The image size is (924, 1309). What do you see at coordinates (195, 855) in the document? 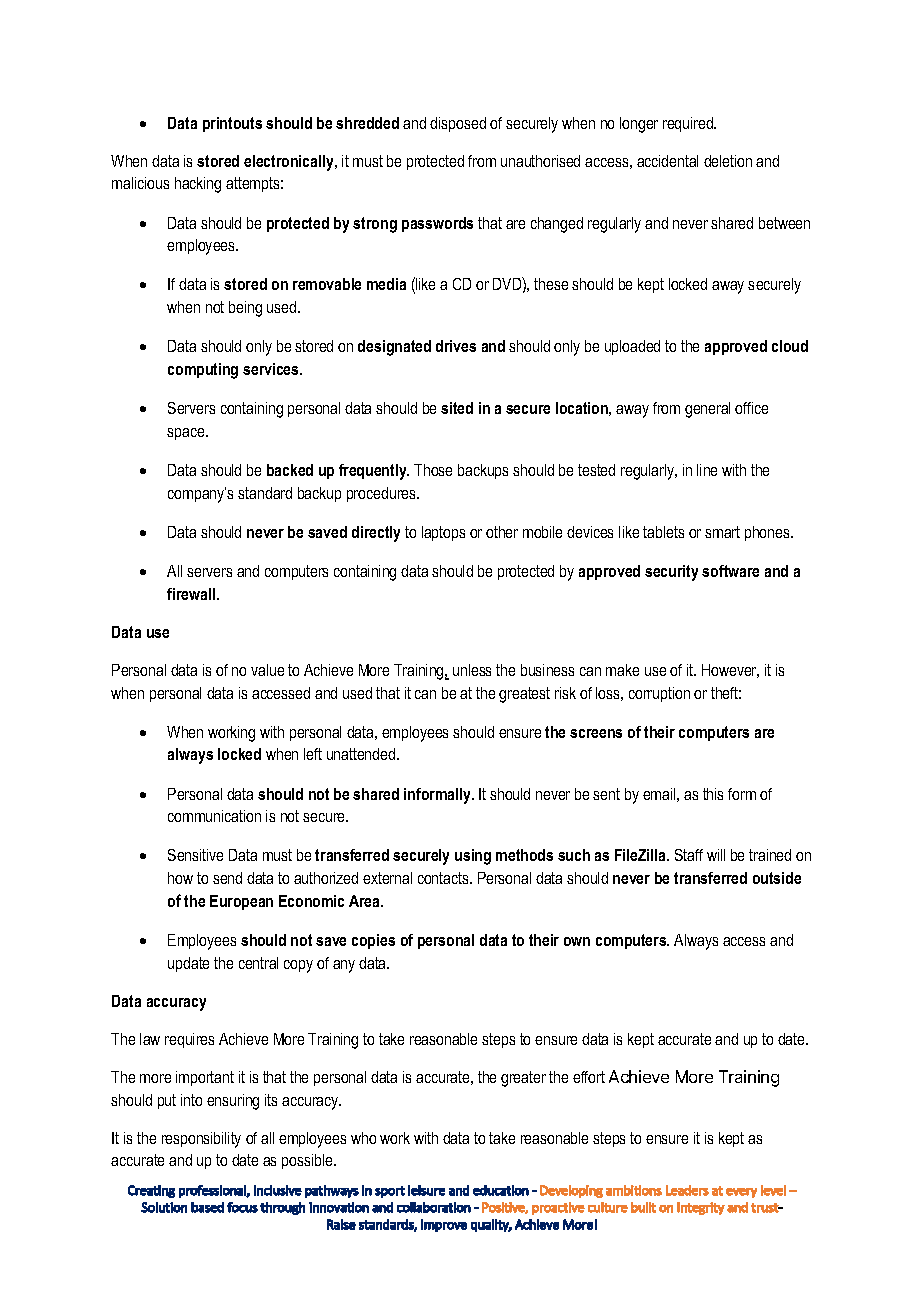
I see `Sensitive` at bounding box center [195, 855].
